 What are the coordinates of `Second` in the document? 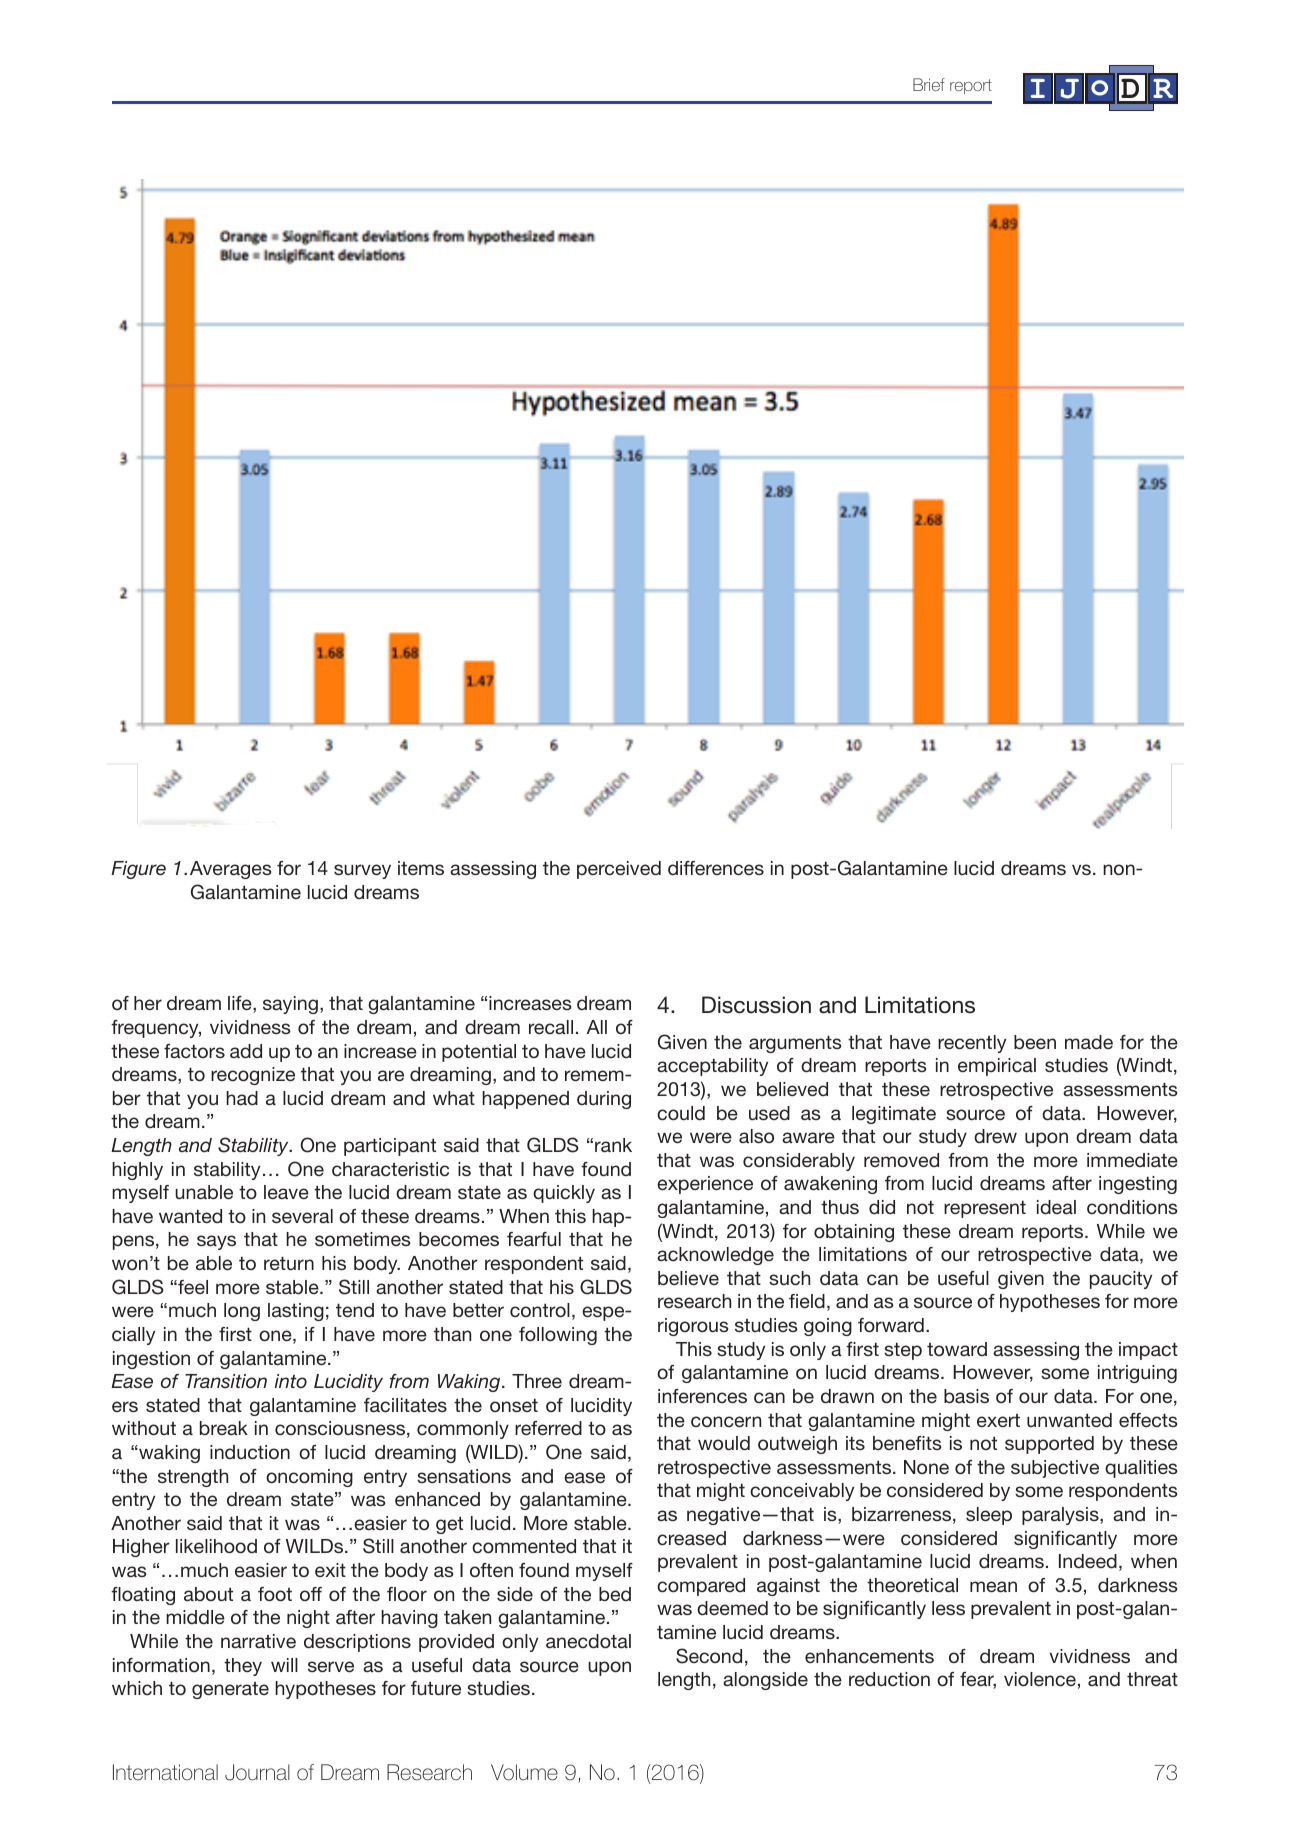 It's located at (709, 1656).
